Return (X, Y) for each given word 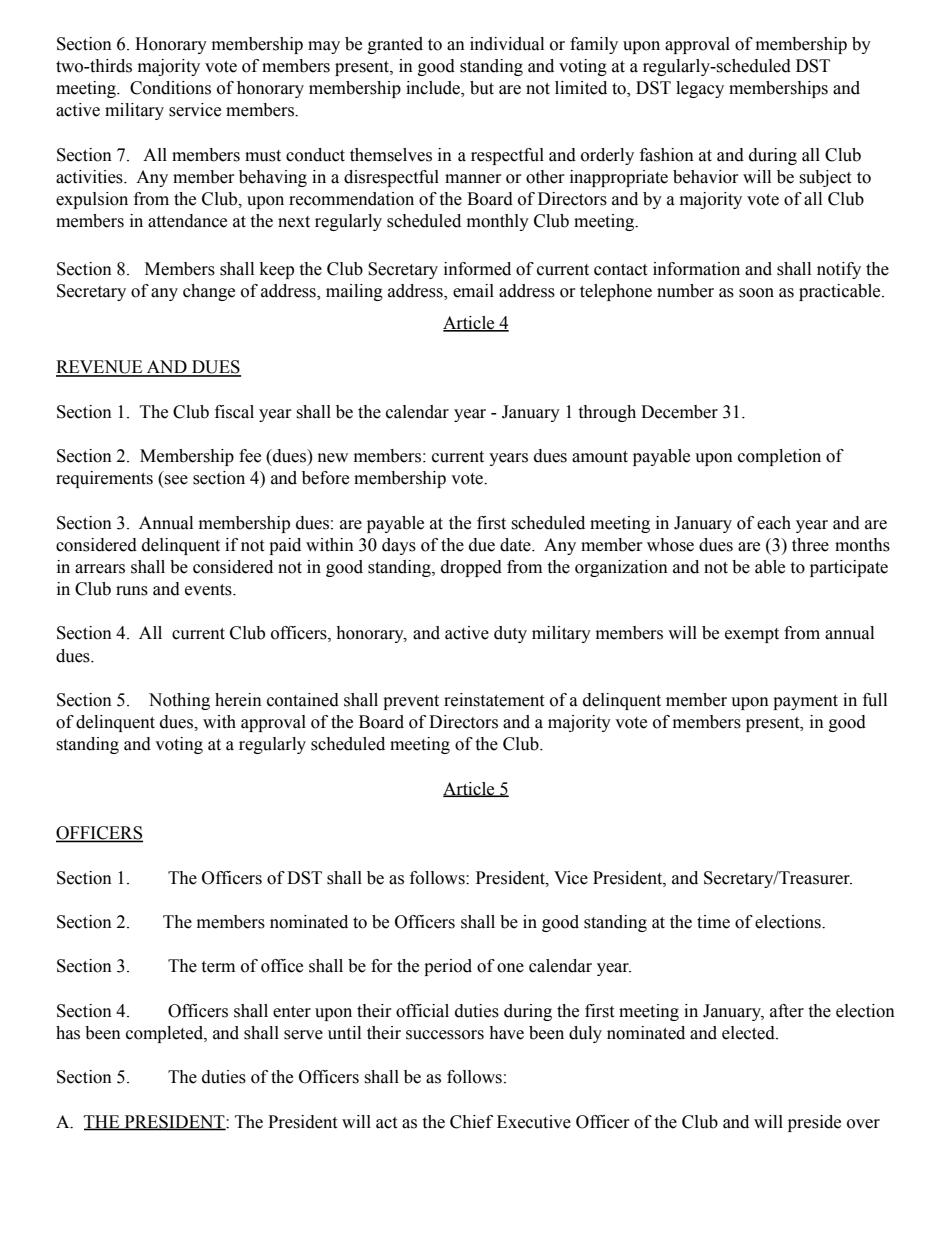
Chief (471, 1122)
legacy (700, 89)
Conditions (170, 88)
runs (132, 591)
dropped (471, 568)
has (68, 1033)
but (482, 88)
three (810, 545)
